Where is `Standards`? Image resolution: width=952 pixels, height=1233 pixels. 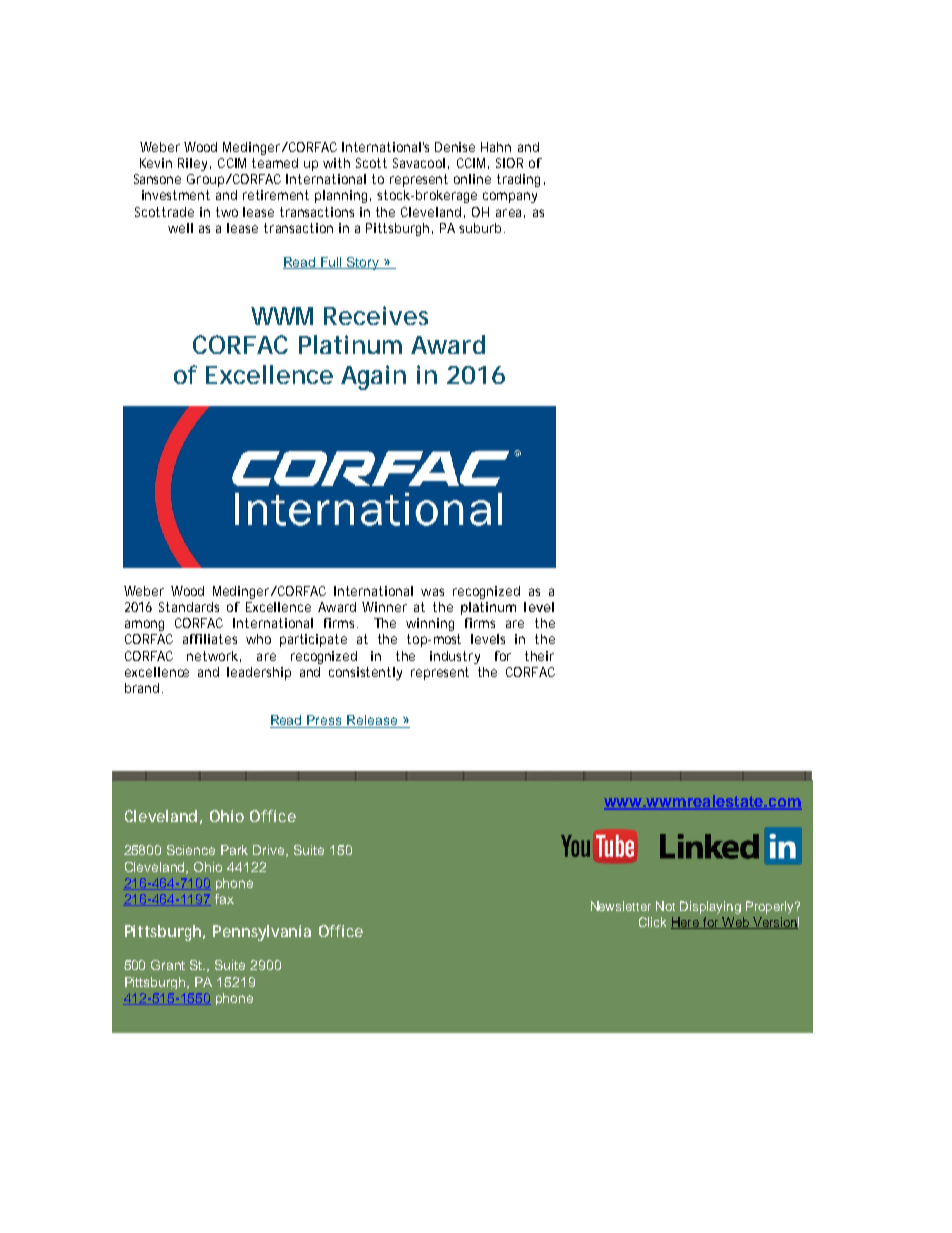
Standards is located at coordinates (189, 607).
